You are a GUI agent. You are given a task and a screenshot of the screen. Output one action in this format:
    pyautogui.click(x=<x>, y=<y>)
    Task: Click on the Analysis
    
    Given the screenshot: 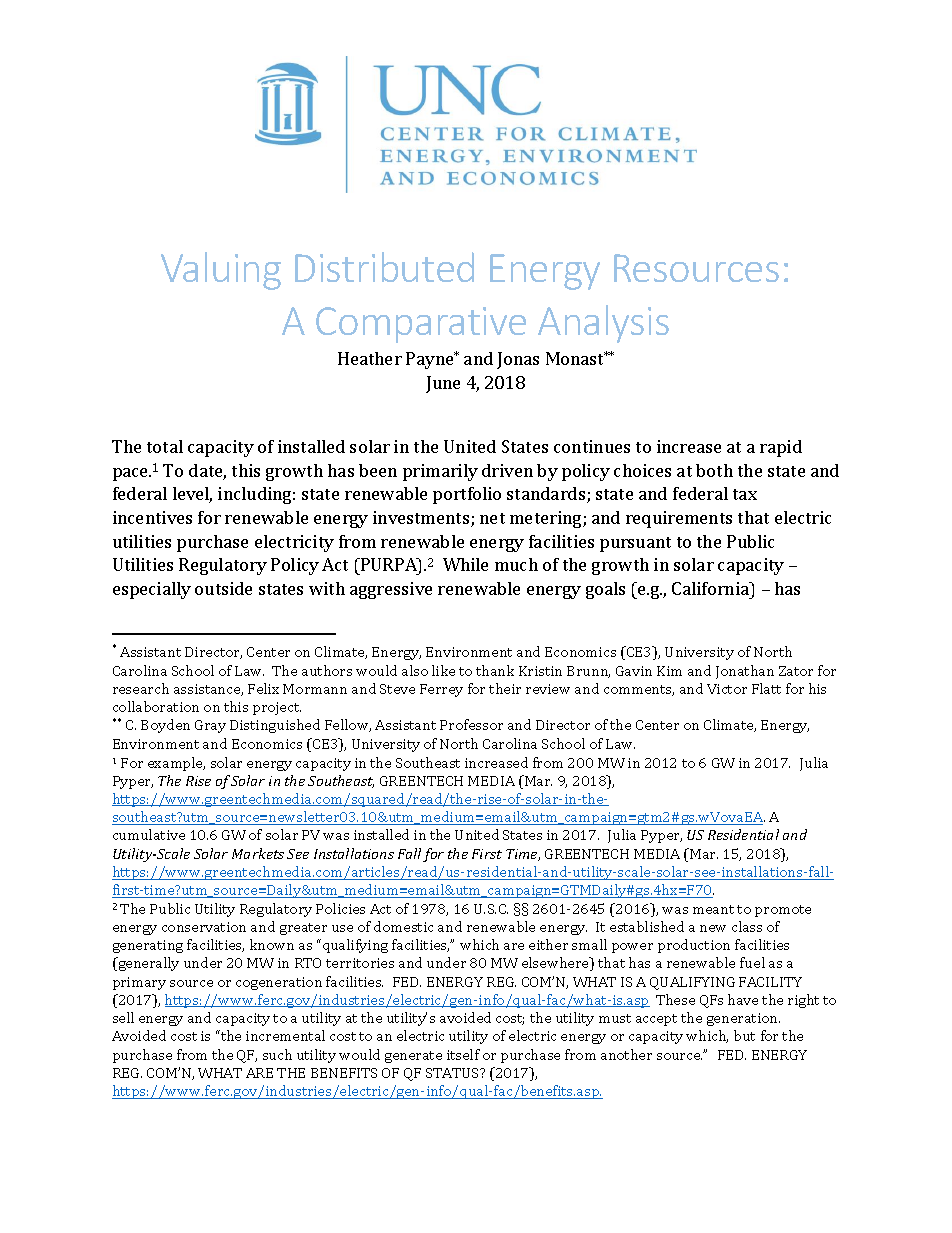 What is the action you would take?
    pyautogui.click(x=603, y=324)
